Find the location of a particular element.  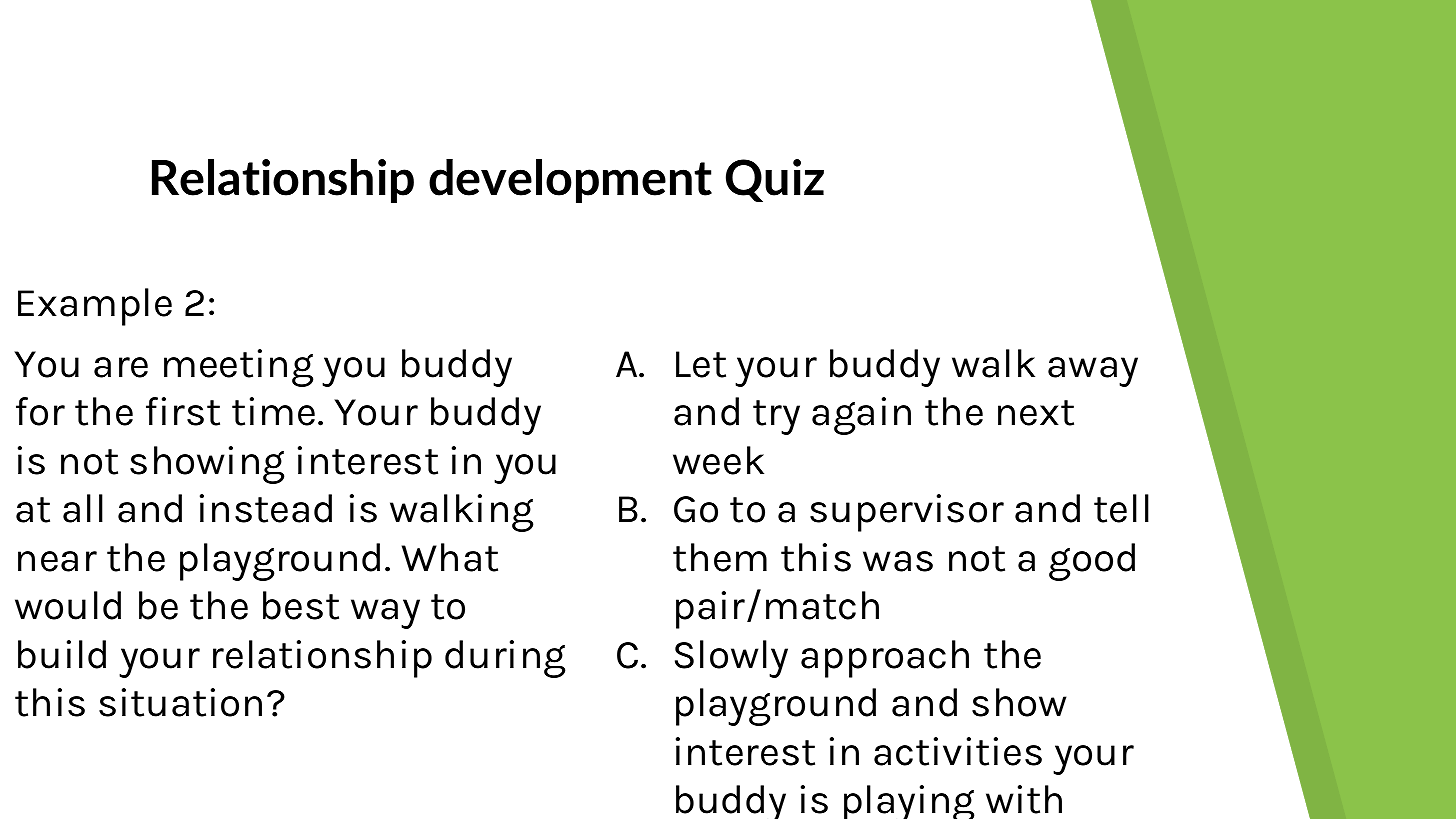

Let is located at coordinates (701, 364).
